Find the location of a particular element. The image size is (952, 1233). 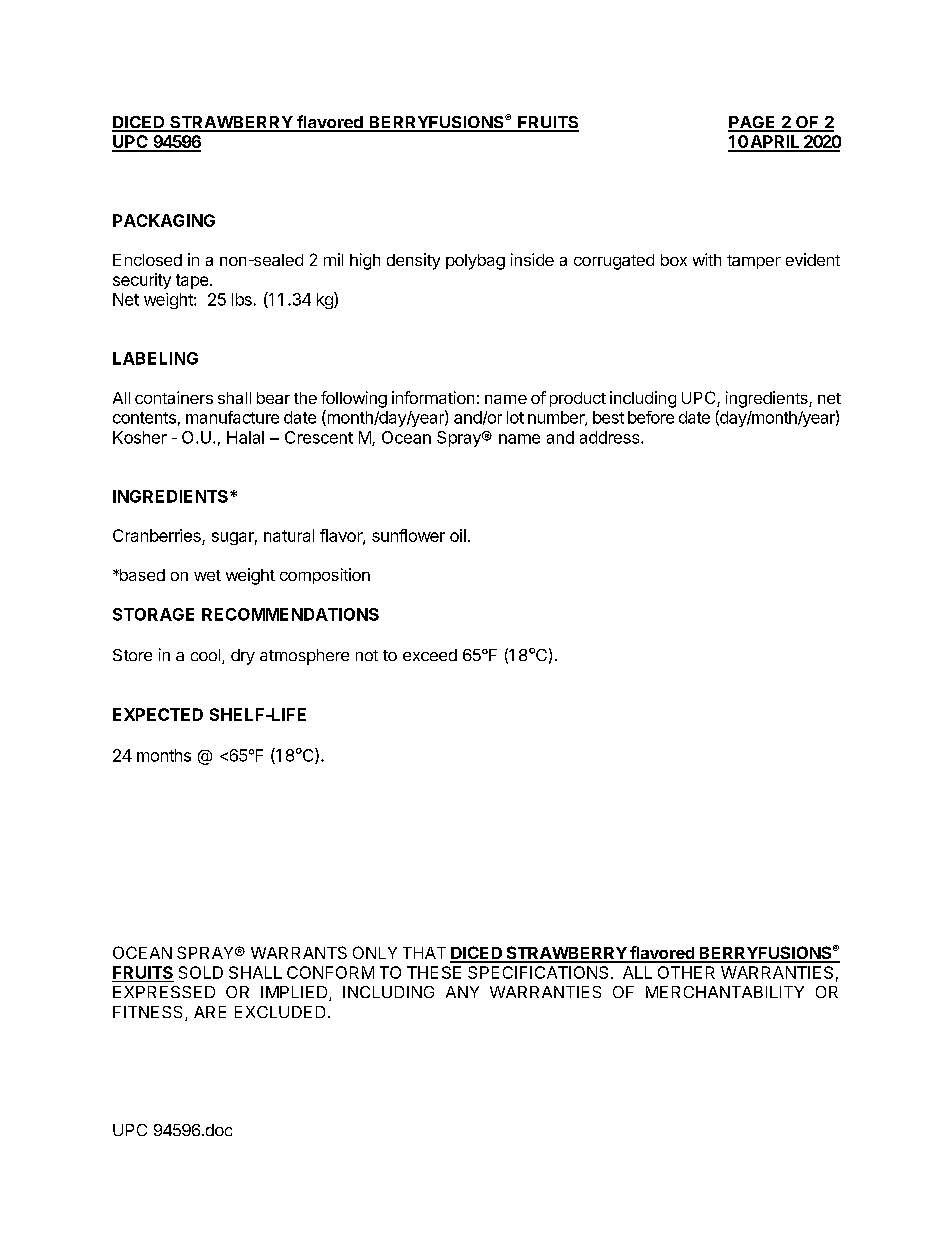

oil is located at coordinates (458, 535).
